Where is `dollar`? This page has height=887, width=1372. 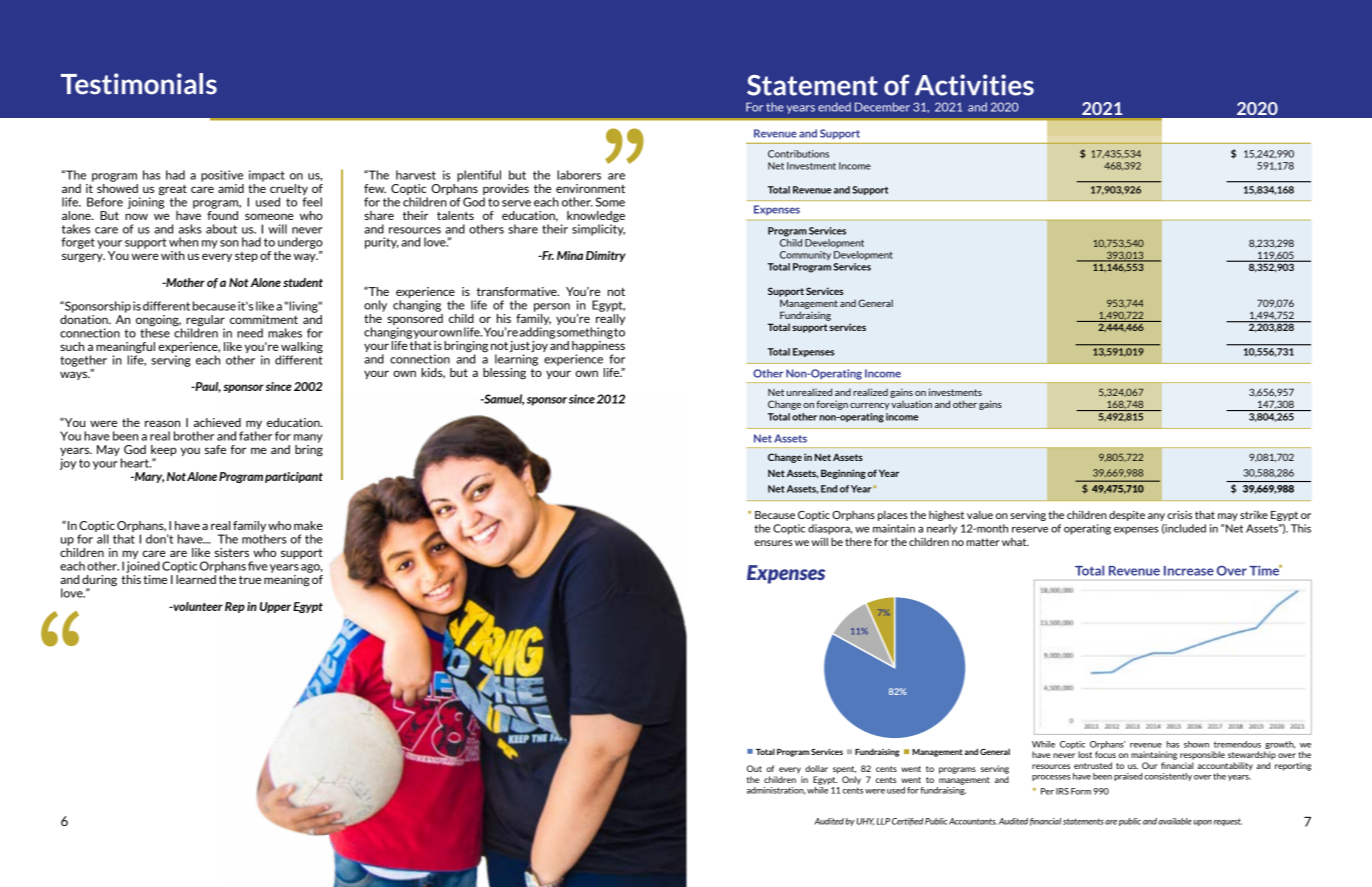
dollar is located at coordinates (816, 768).
